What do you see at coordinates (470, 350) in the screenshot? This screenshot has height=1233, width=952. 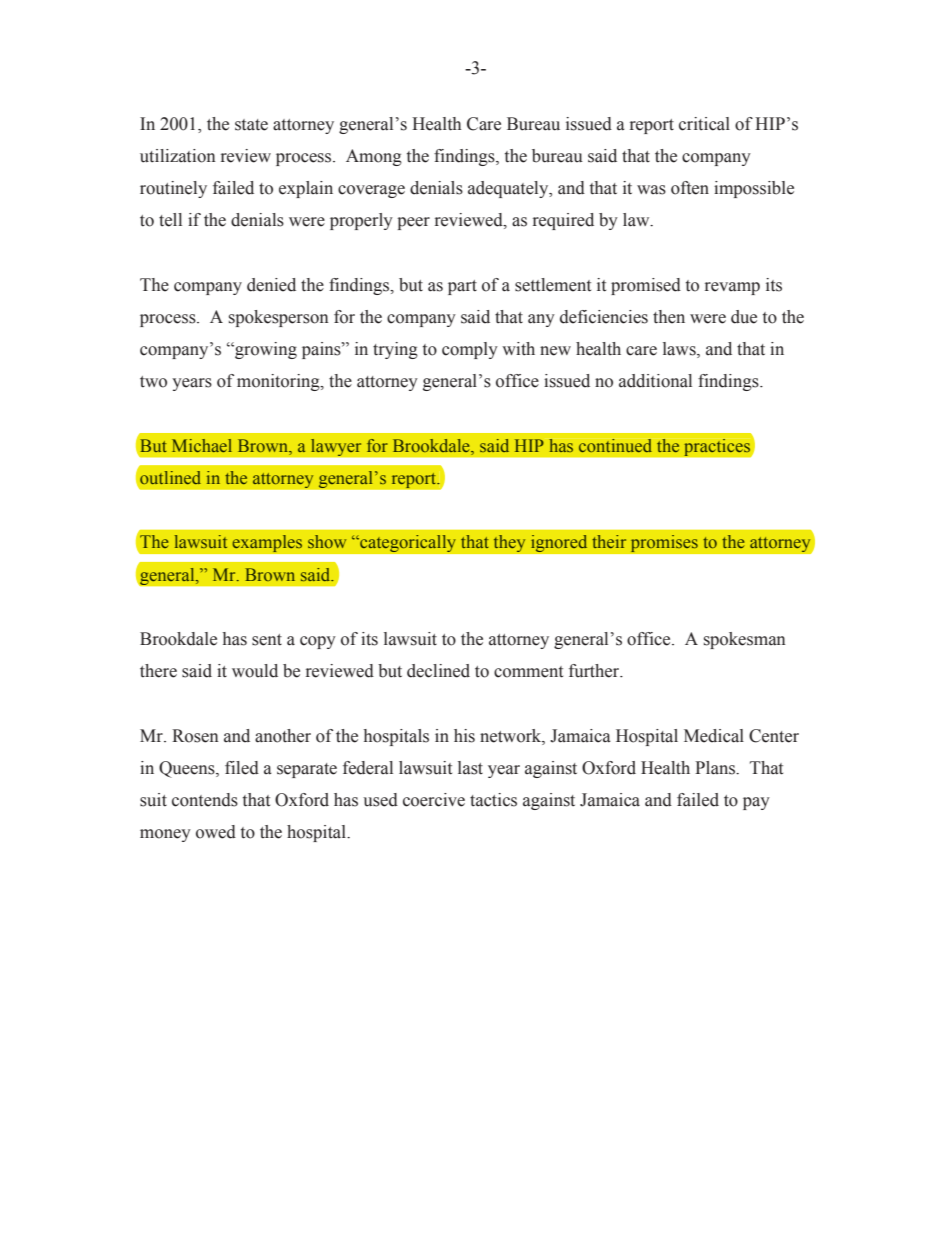 I see `comply` at bounding box center [470, 350].
